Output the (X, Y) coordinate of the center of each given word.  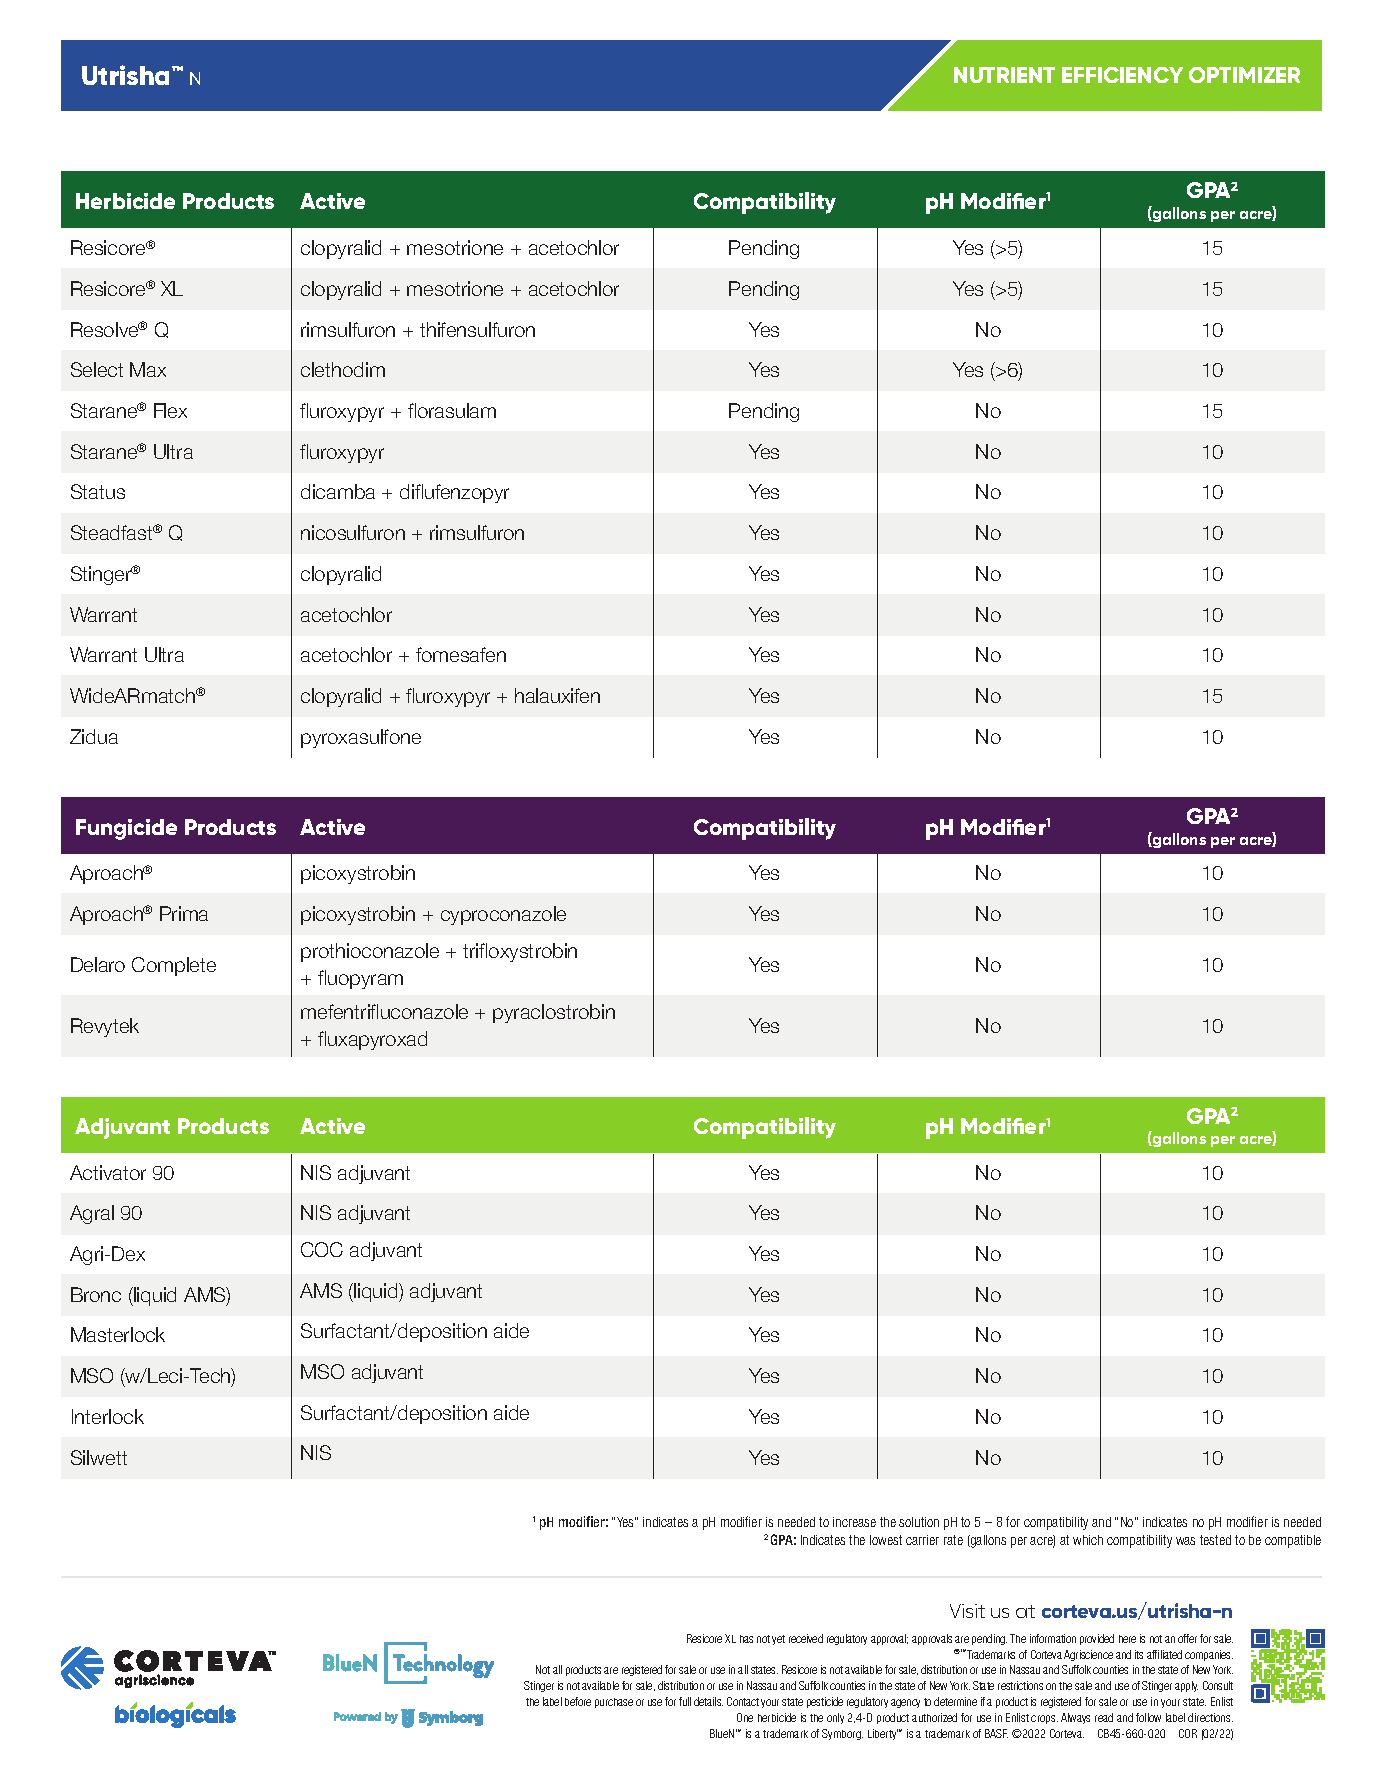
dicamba (338, 491)
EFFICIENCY (1122, 75)
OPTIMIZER (1244, 75)
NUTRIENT (1004, 75)
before (578, 1701)
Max (148, 369)
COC (322, 1249)
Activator (108, 1172)
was (1185, 1541)
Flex (170, 410)
